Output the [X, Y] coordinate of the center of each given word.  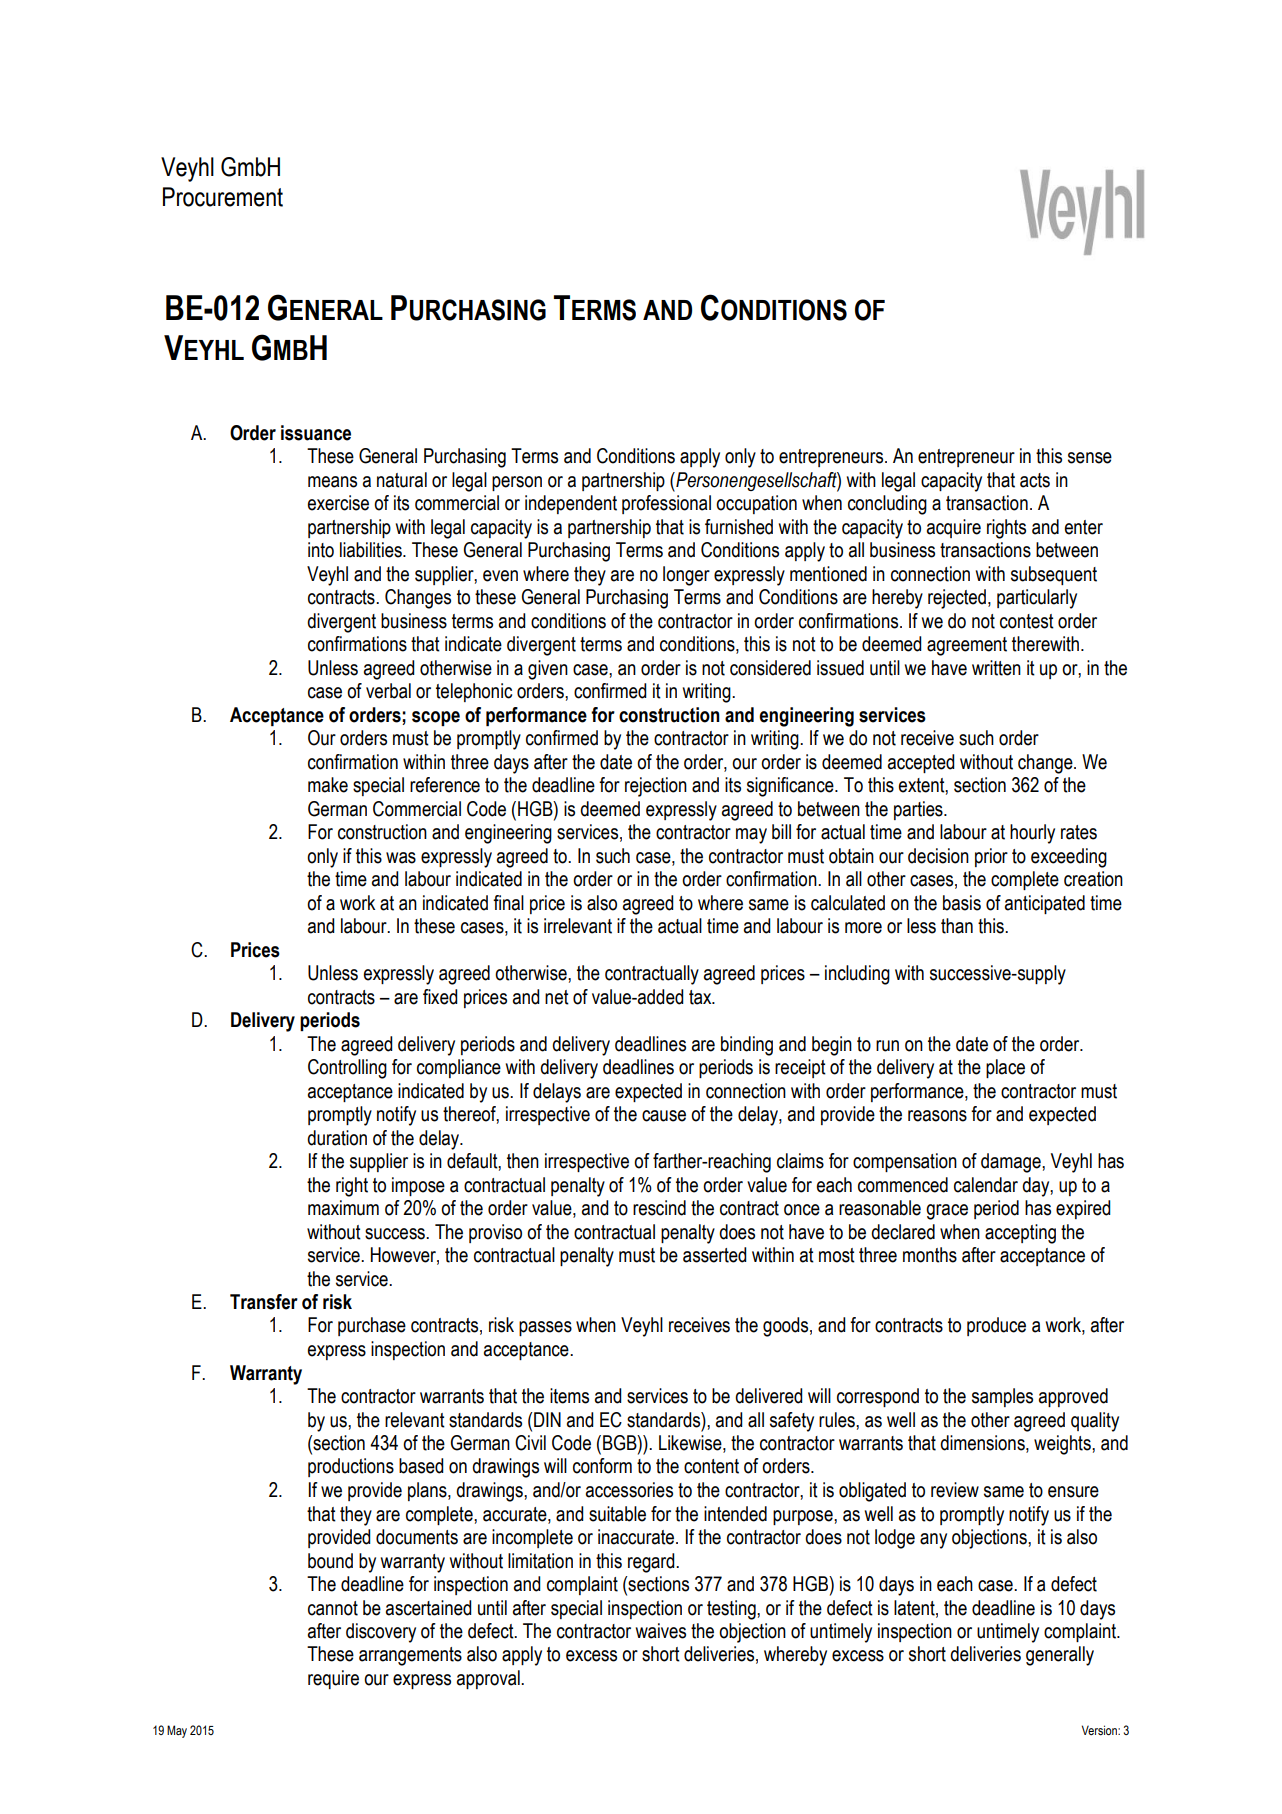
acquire [954, 528]
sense [1090, 458]
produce [996, 1326]
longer [686, 576]
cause [664, 1116]
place [1005, 1068]
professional [666, 504]
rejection [656, 787]
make [328, 785]
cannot [333, 1608]
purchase [372, 1326]
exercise [338, 503]
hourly [1032, 834]
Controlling [347, 1069]
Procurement [223, 197]
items [569, 1396]
